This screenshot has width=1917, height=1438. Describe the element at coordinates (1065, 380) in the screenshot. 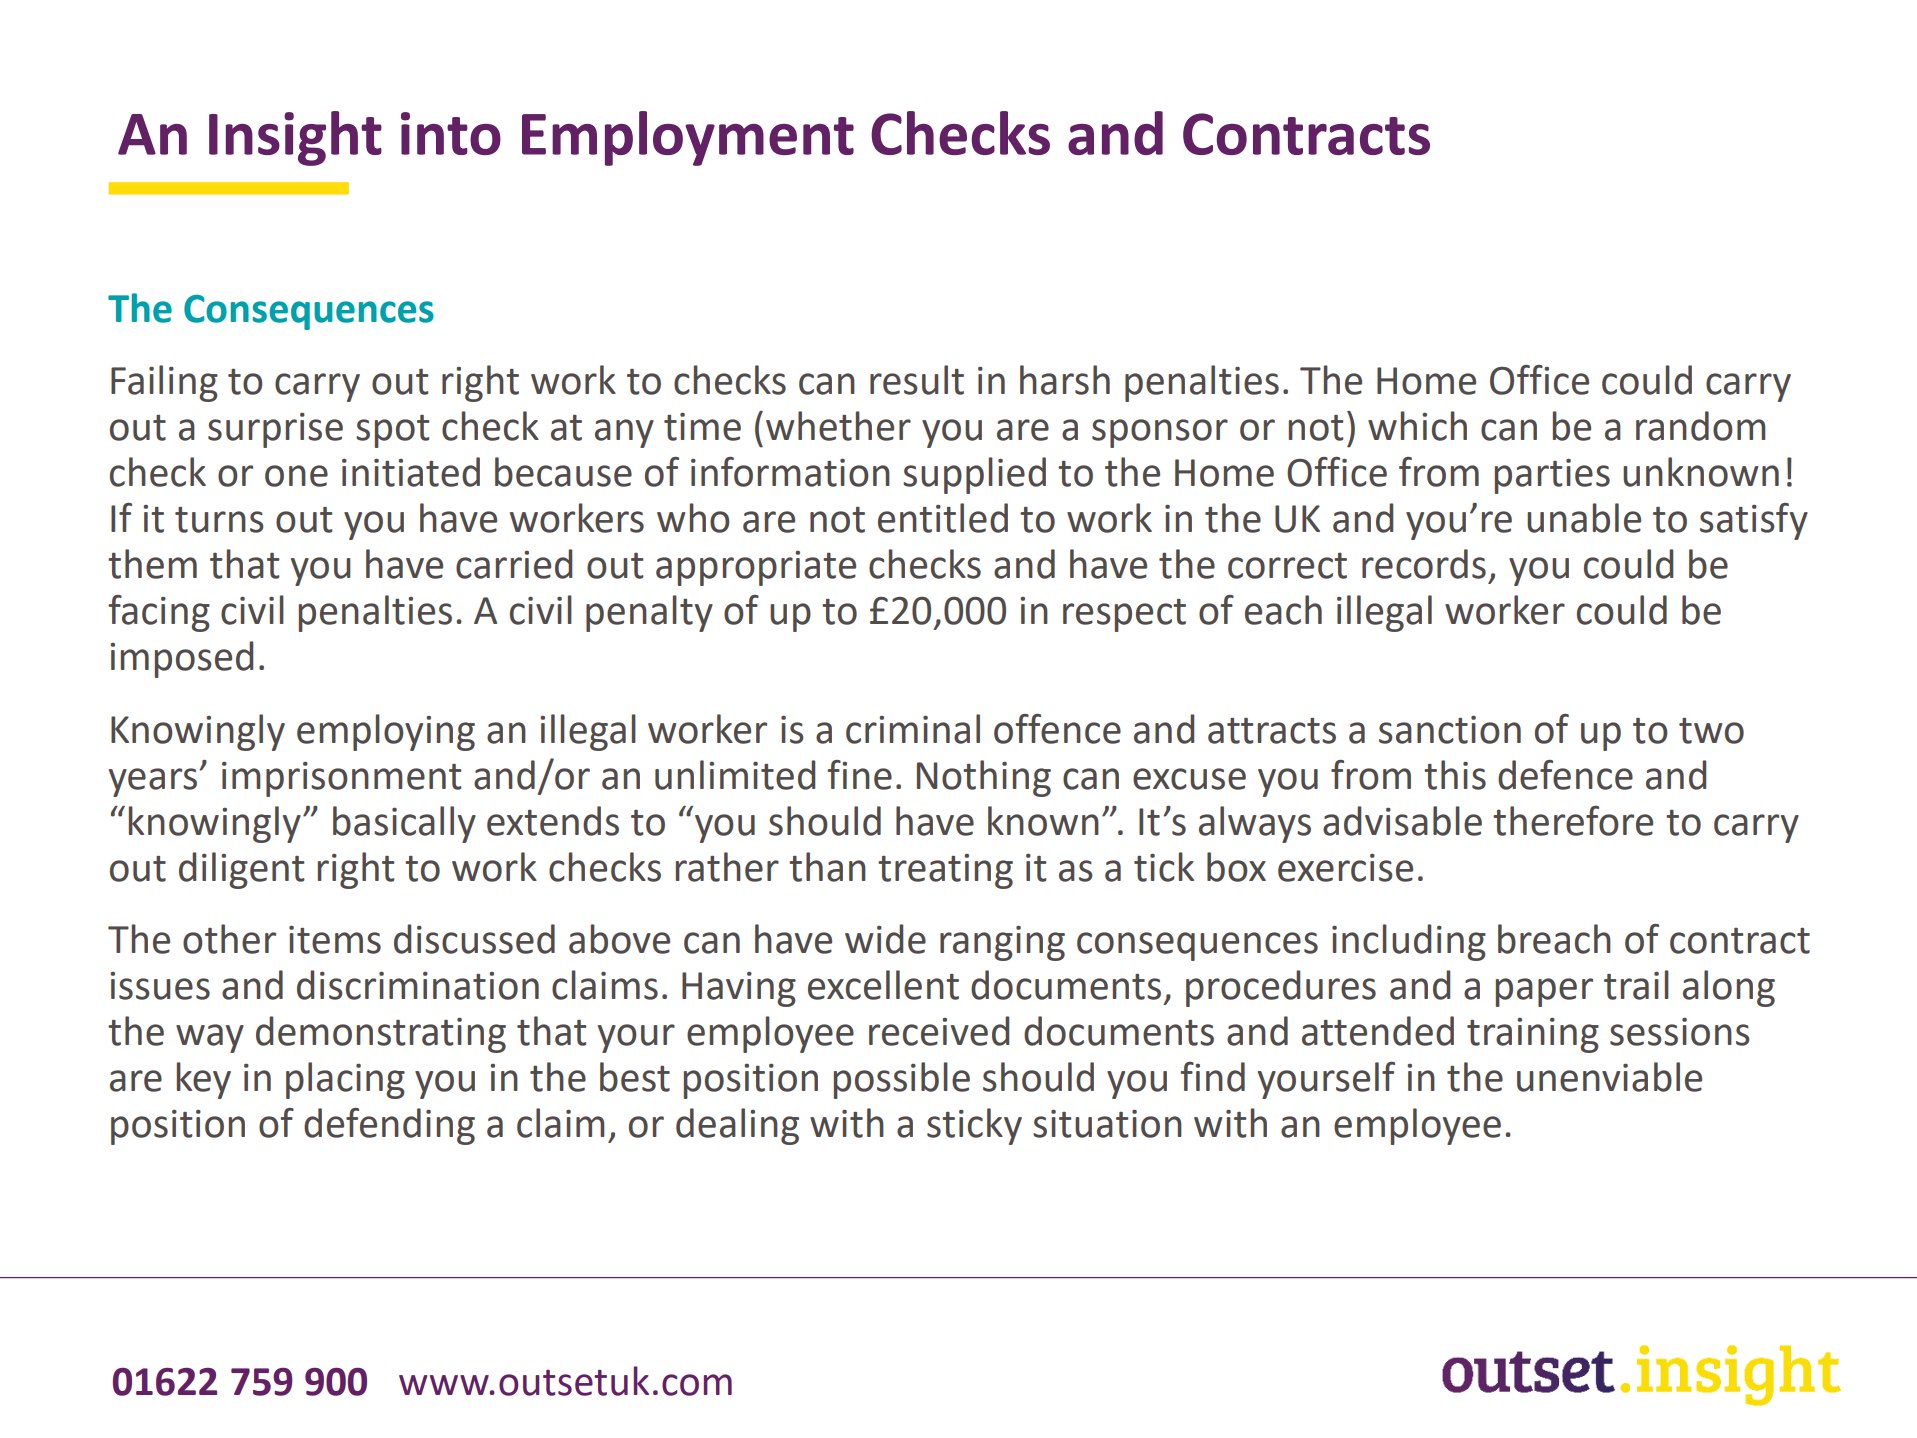

I see `harsh` at that location.
